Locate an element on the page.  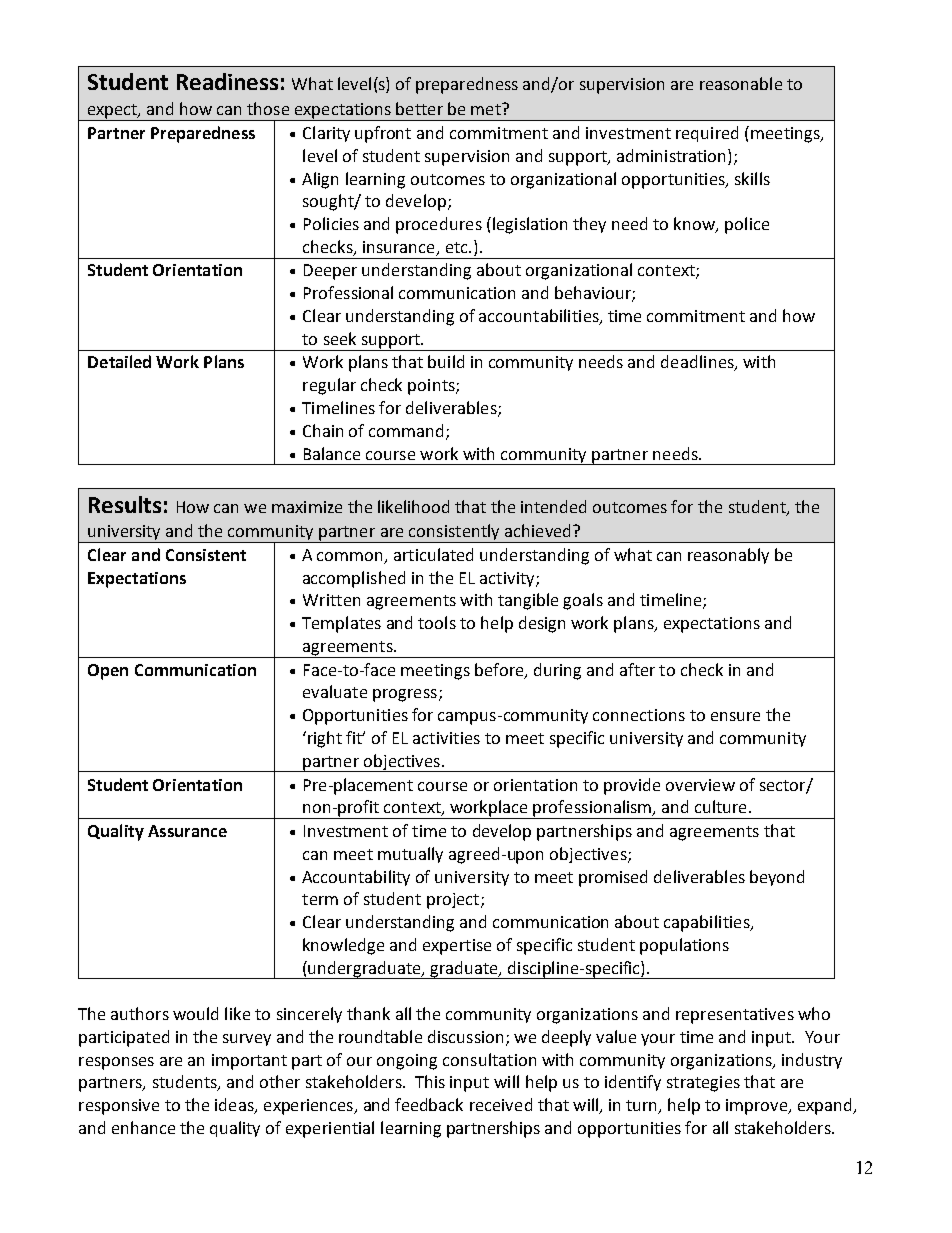
reasonable is located at coordinates (741, 83).
